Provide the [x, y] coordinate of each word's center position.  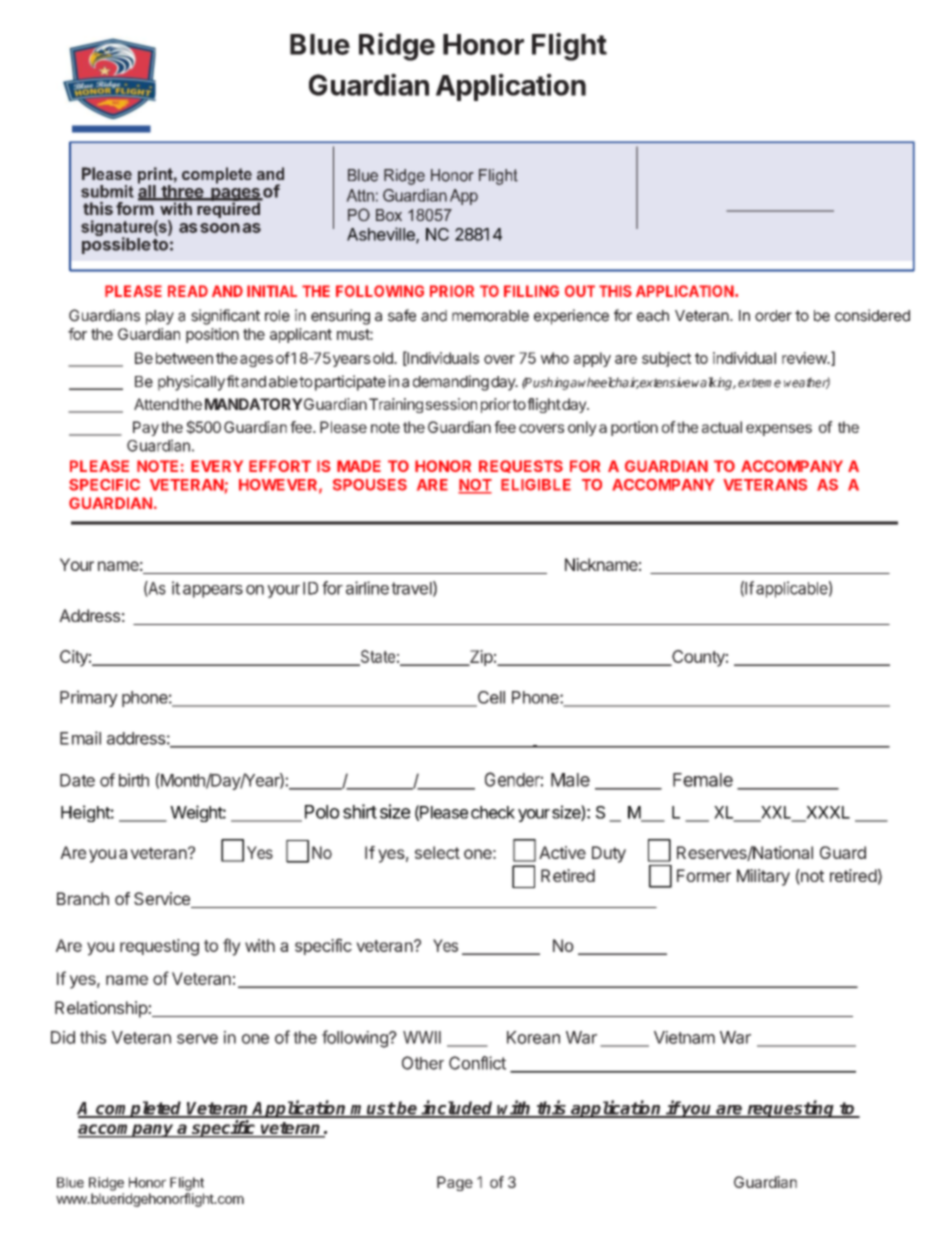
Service [163, 900]
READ [188, 291]
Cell [490, 698]
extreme [759, 383]
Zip [480, 658]
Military [763, 877]
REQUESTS [521, 466]
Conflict [477, 1063]
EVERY [217, 466]
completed [139, 1109]
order [773, 316]
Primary [89, 698]
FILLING [531, 291]
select [437, 852]
